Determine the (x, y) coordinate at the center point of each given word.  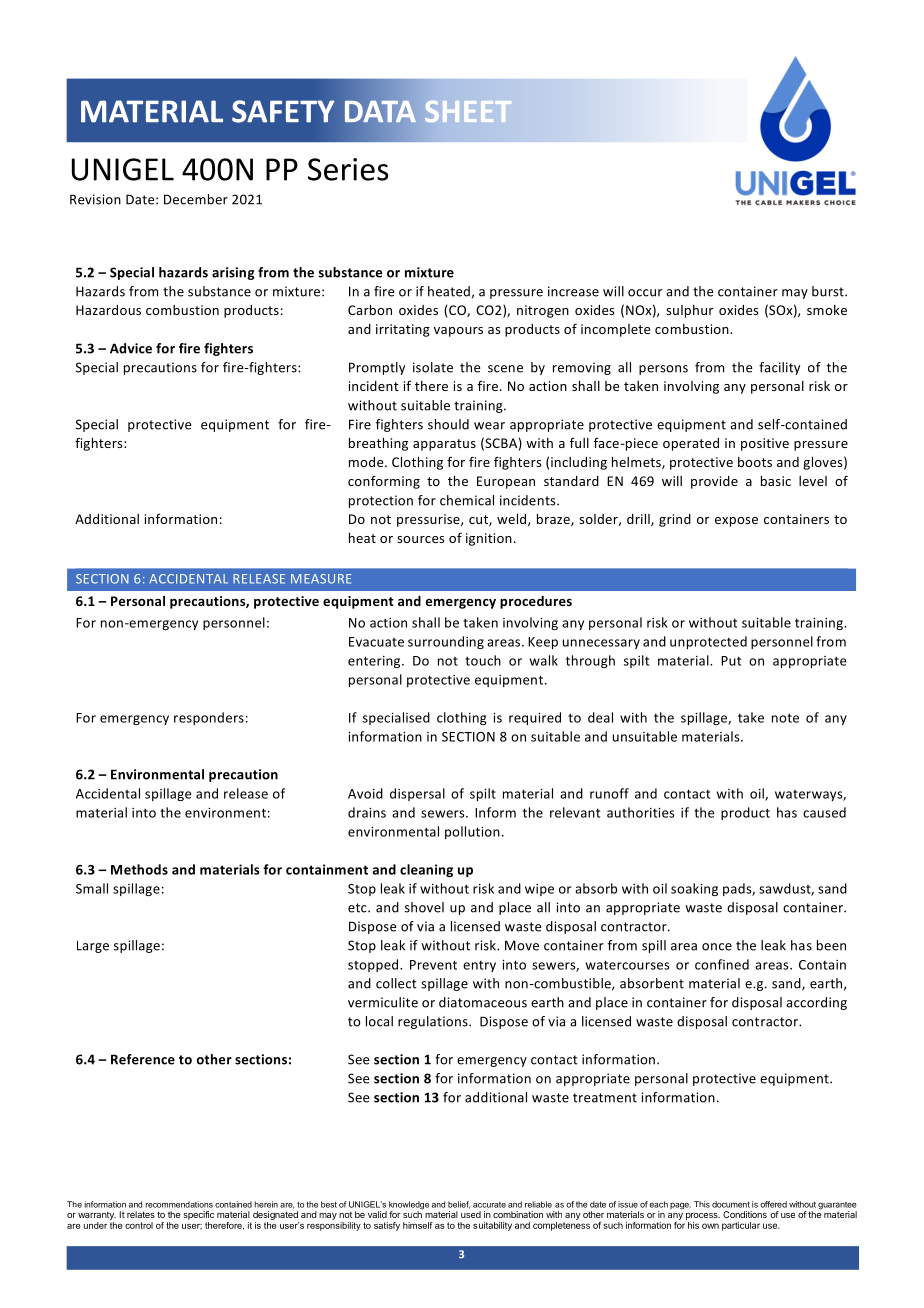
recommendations (179, 1204)
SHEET (468, 111)
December (196, 199)
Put (731, 661)
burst (829, 291)
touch (483, 660)
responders (209, 718)
